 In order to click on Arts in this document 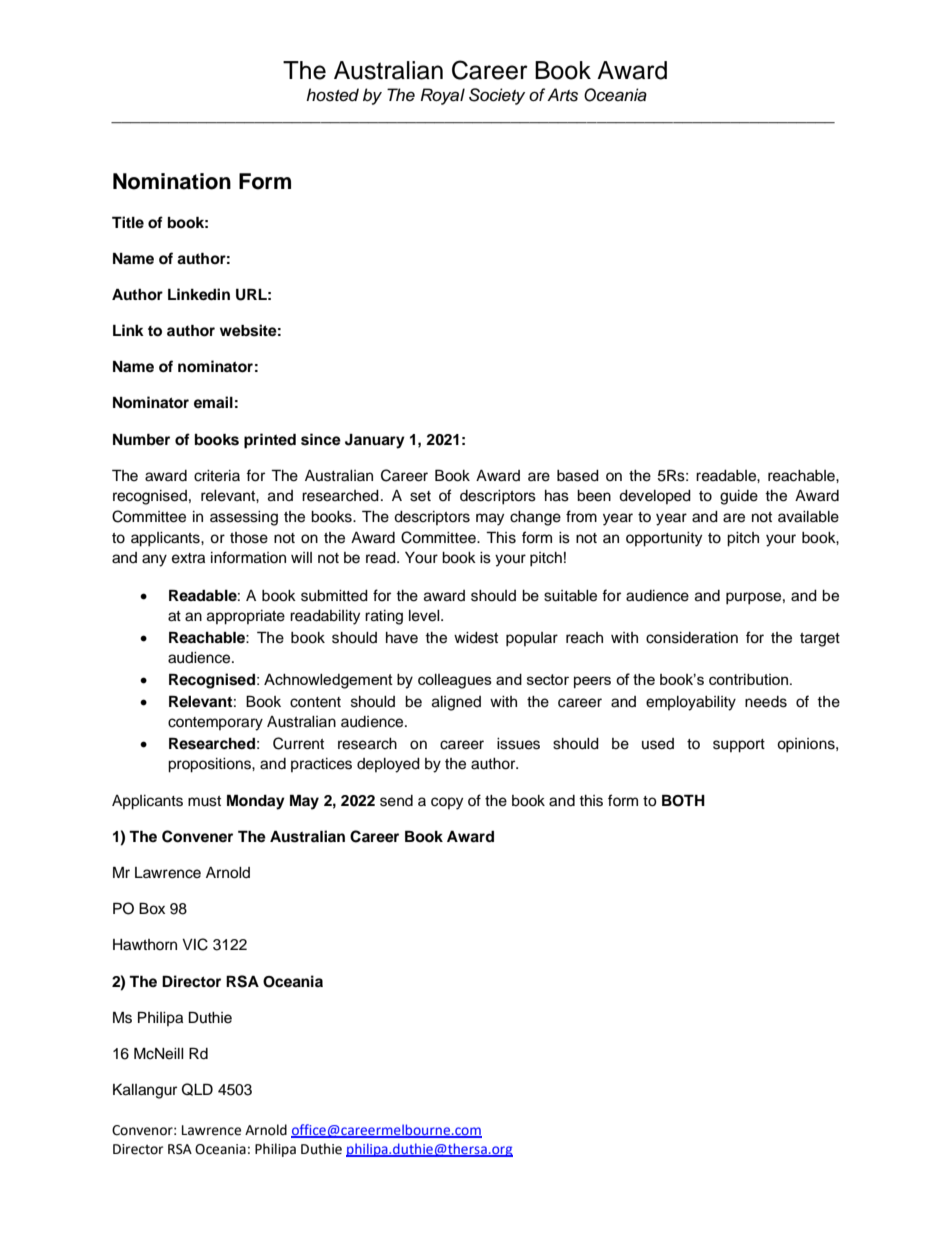, I will do `click(562, 95)`.
